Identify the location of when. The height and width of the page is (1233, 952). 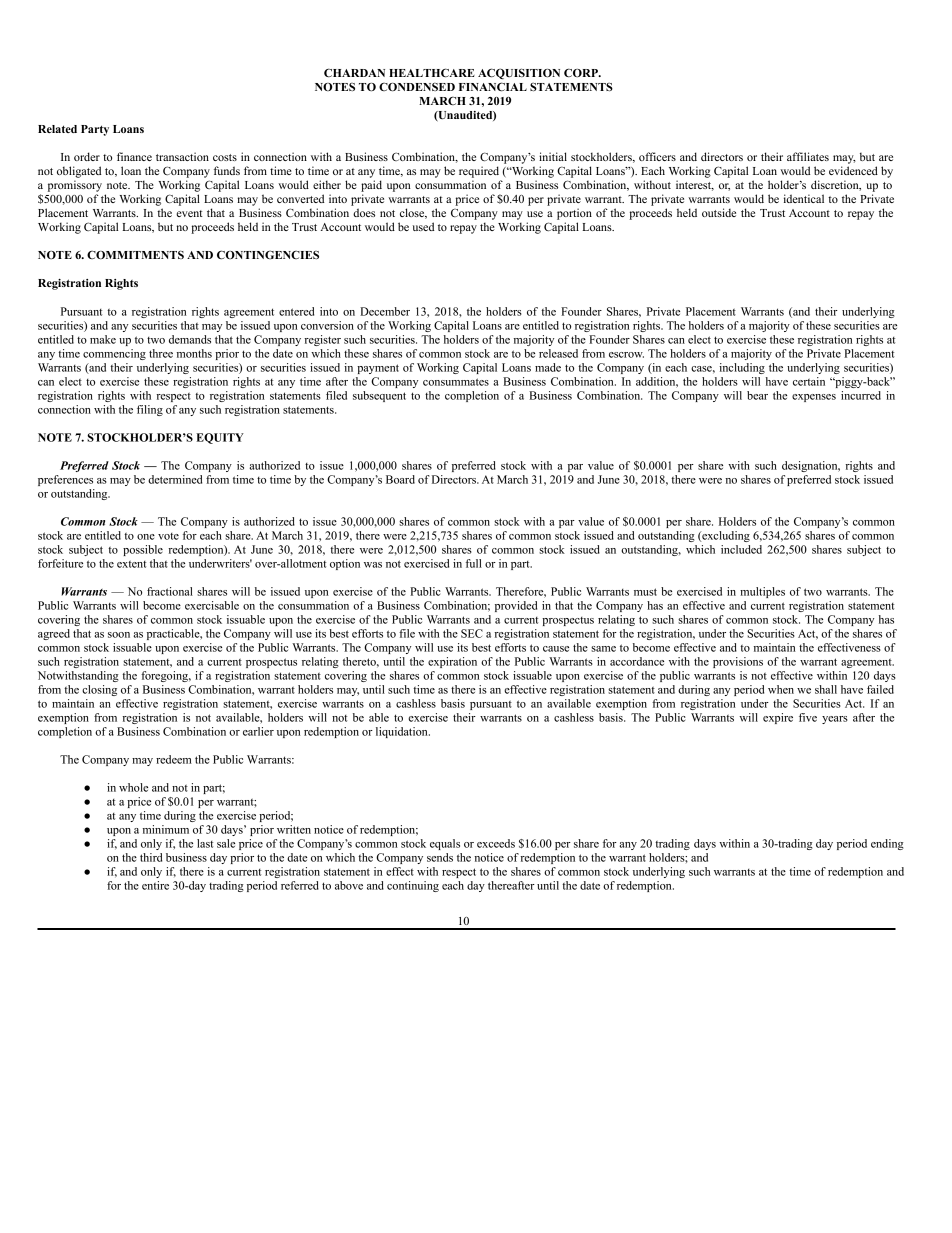
(781, 689).
